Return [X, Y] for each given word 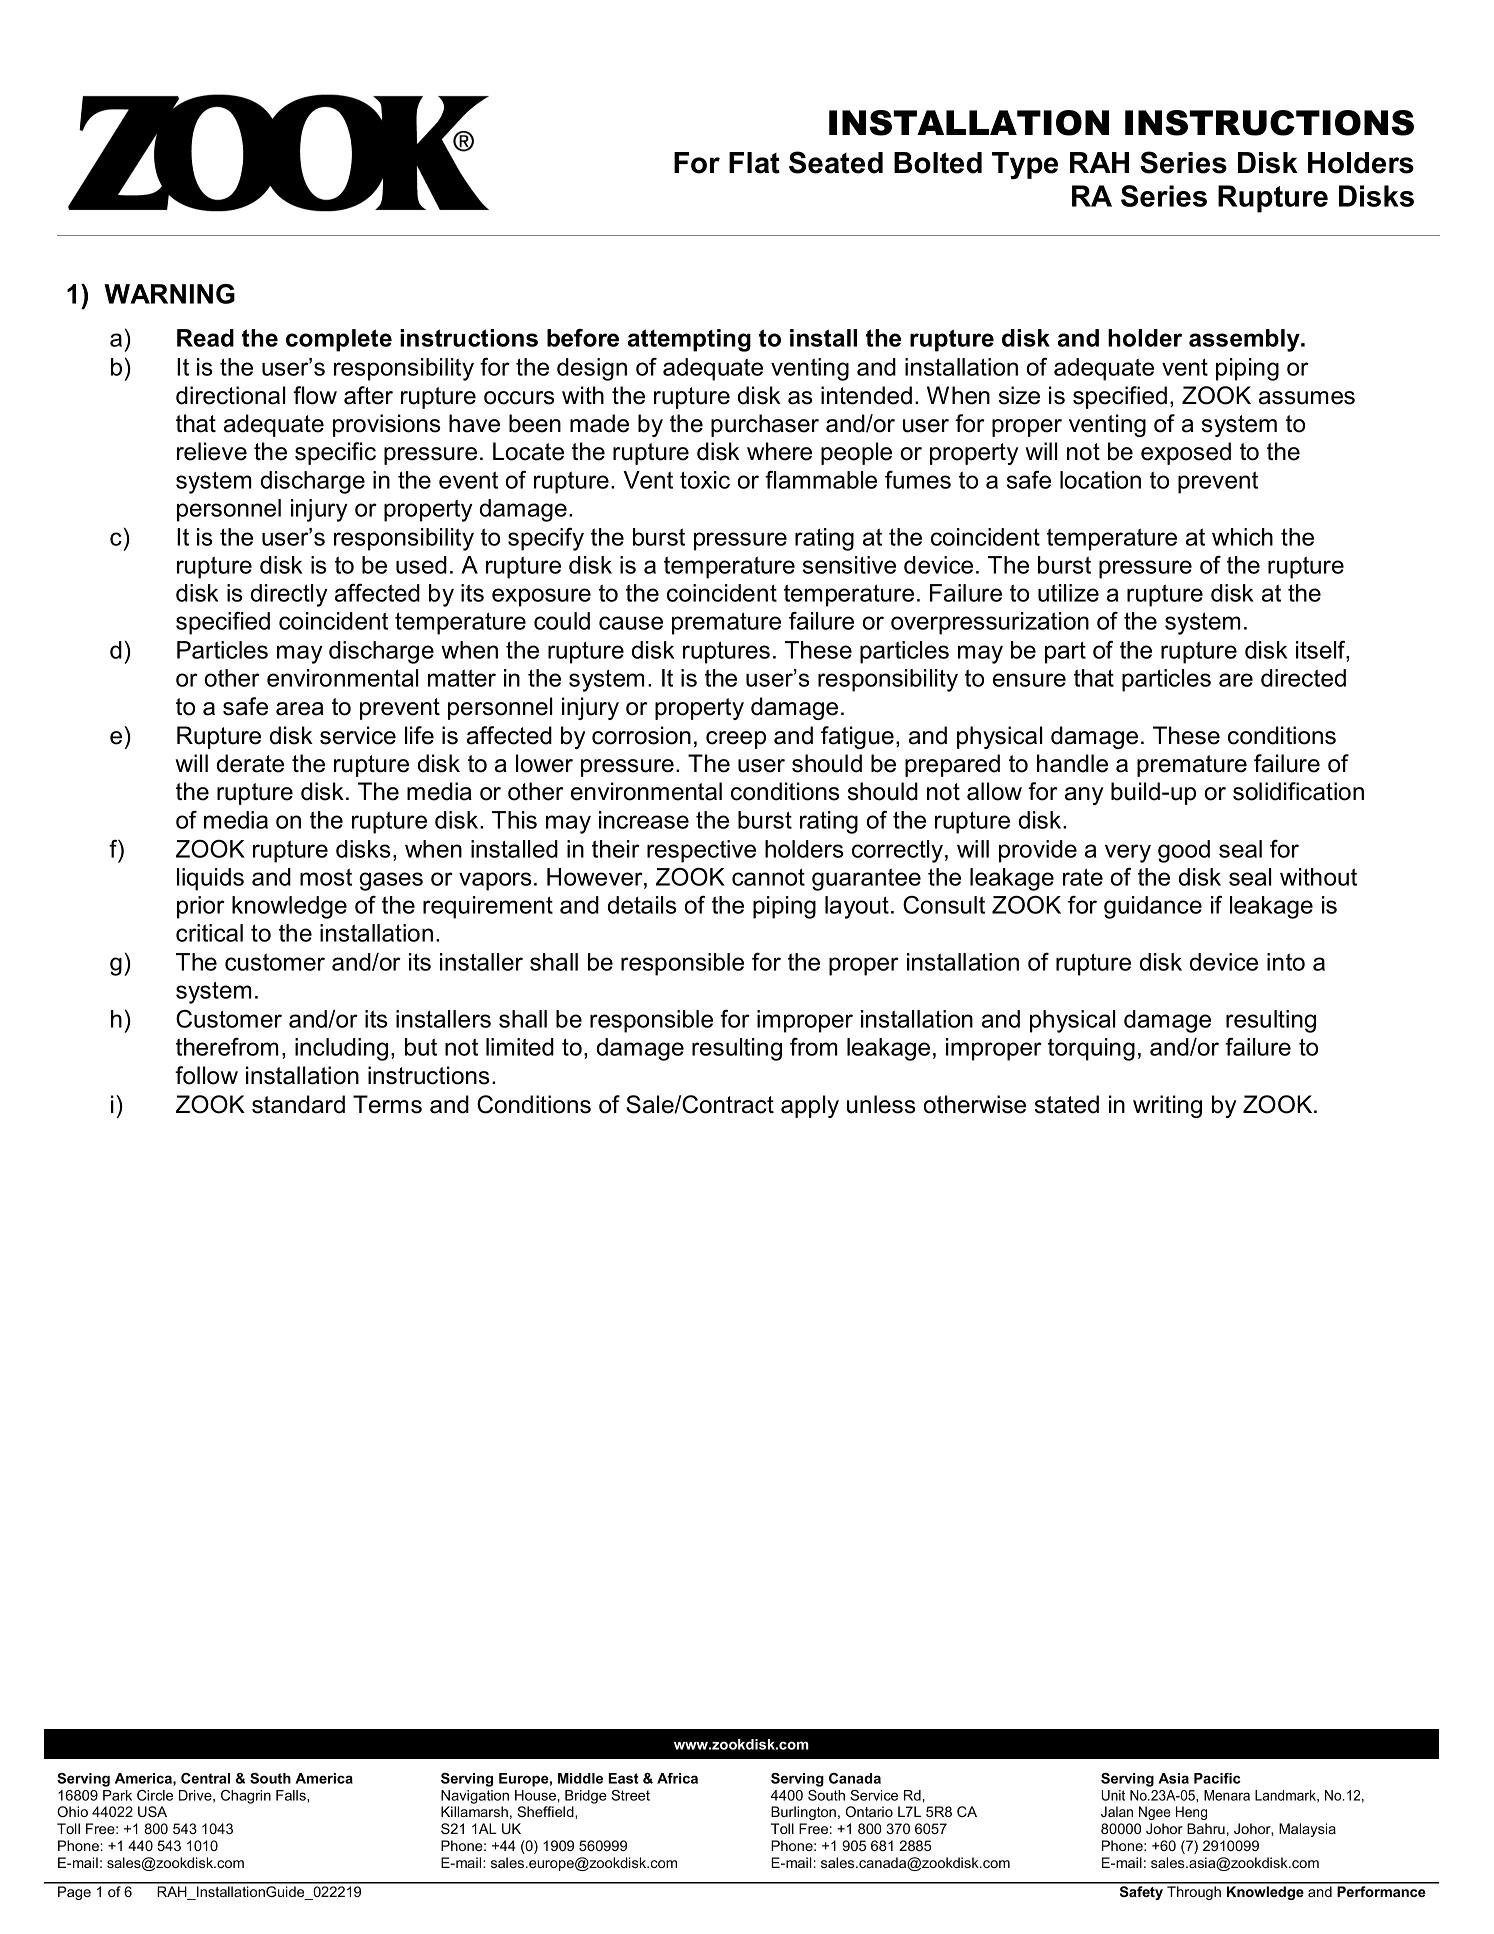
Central [205, 1778]
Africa [677, 1778]
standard [298, 1104]
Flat [754, 163]
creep [736, 740]
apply [810, 1106]
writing [1167, 1106]
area [300, 709]
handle [1072, 763]
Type [1025, 165]
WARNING [169, 294]
